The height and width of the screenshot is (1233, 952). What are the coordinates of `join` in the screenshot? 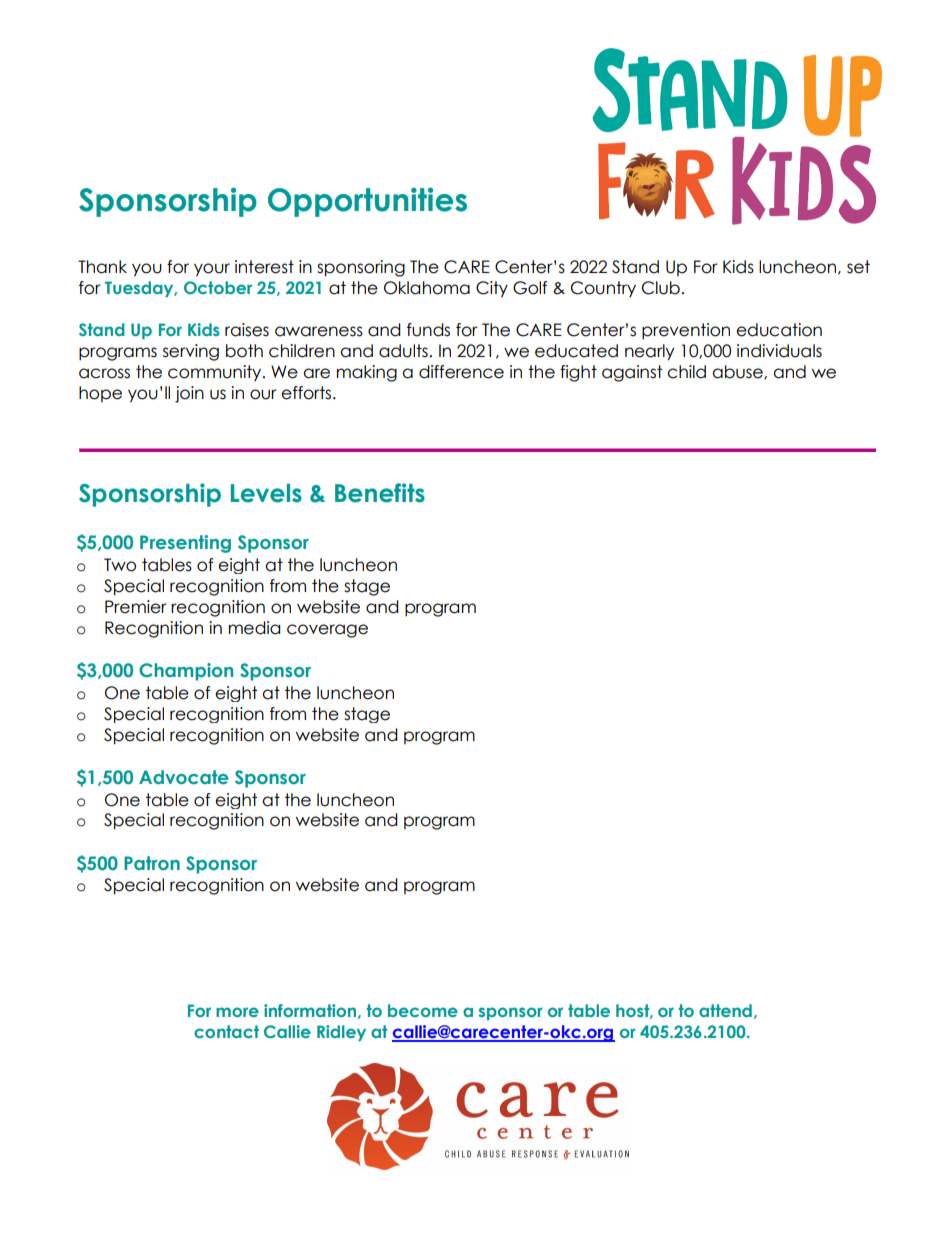 It's located at (189, 394).
